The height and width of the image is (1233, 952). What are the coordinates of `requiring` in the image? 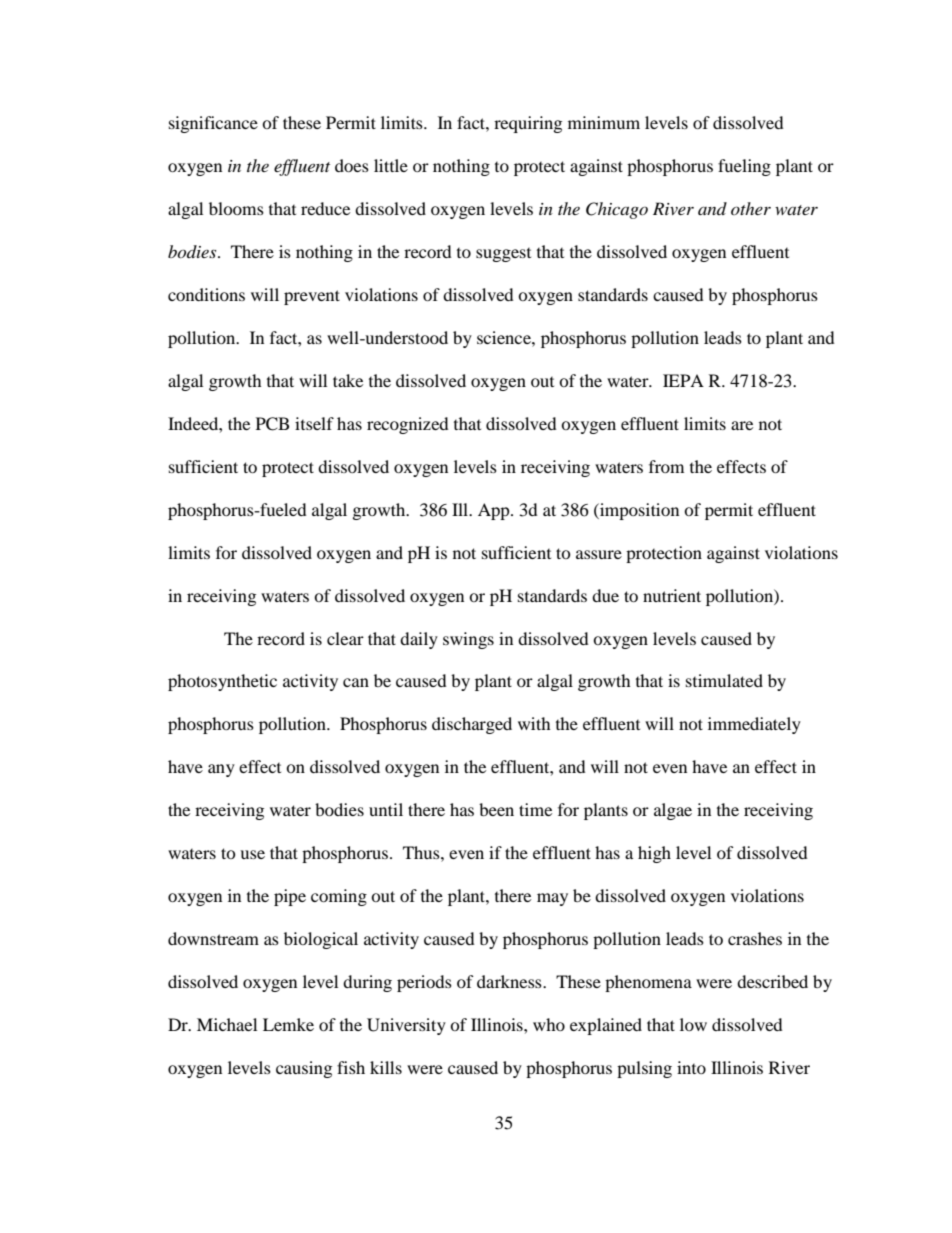 It's located at (528, 124).
